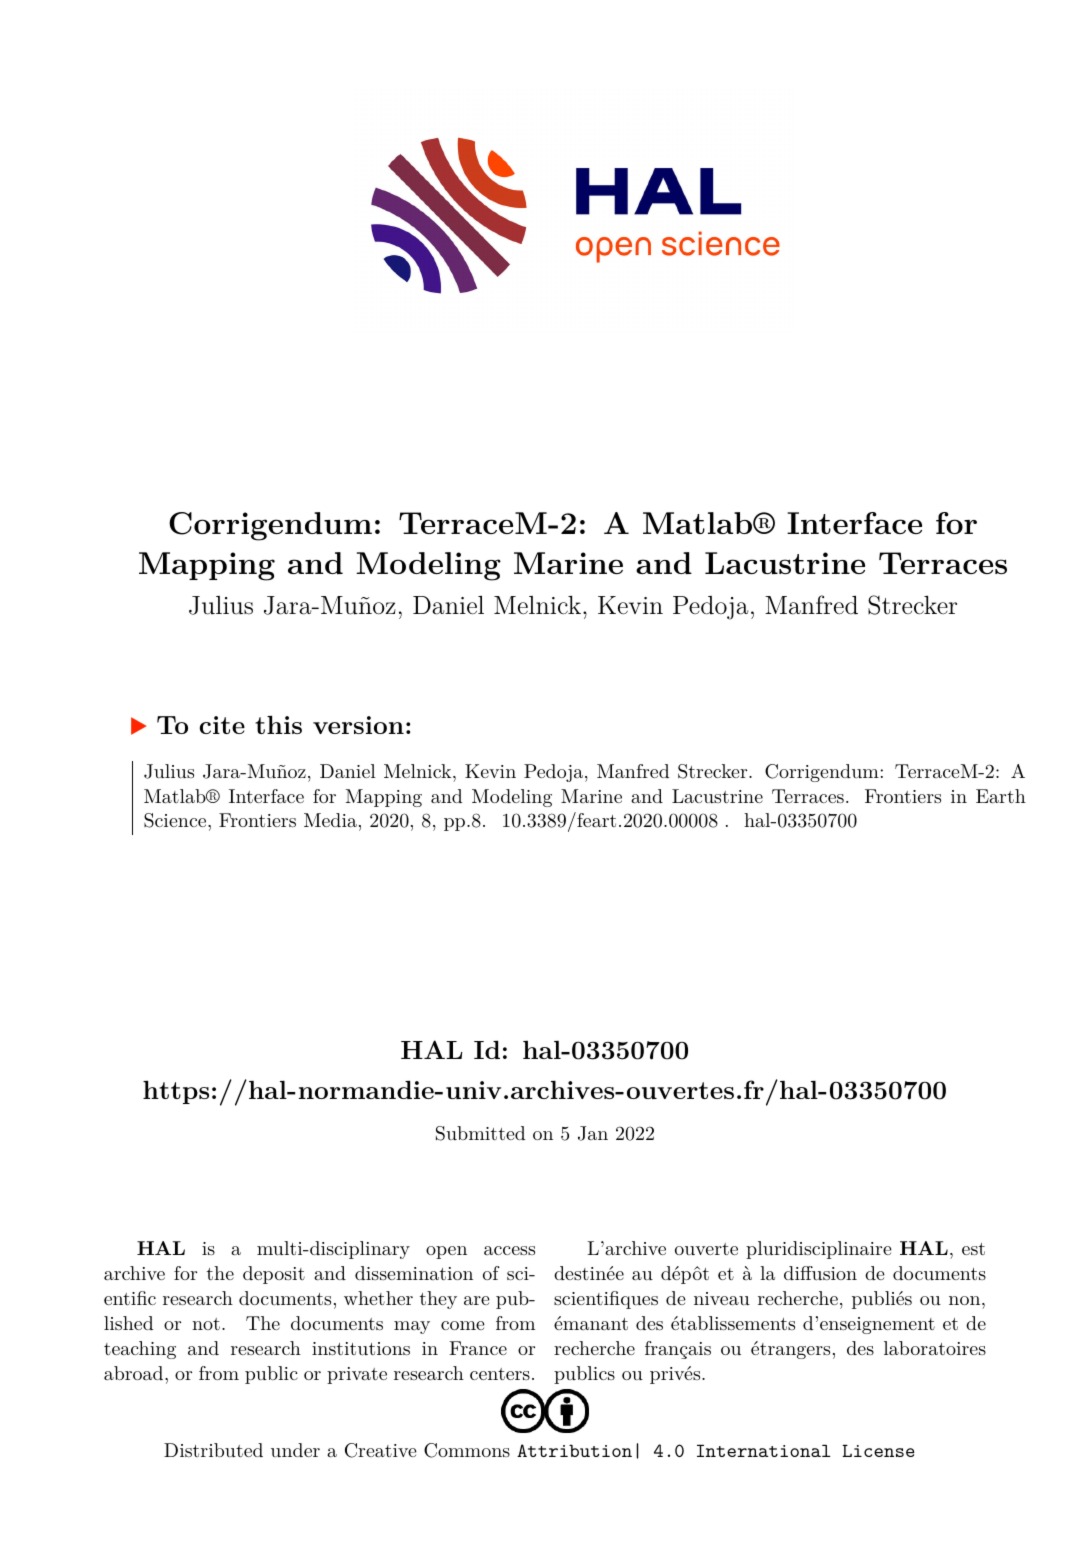 The width and height of the screenshot is (1090, 1542). What do you see at coordinates (480, 1133) in the screenshot?
I see `Submitted` at bounding box center [480, 1133].
